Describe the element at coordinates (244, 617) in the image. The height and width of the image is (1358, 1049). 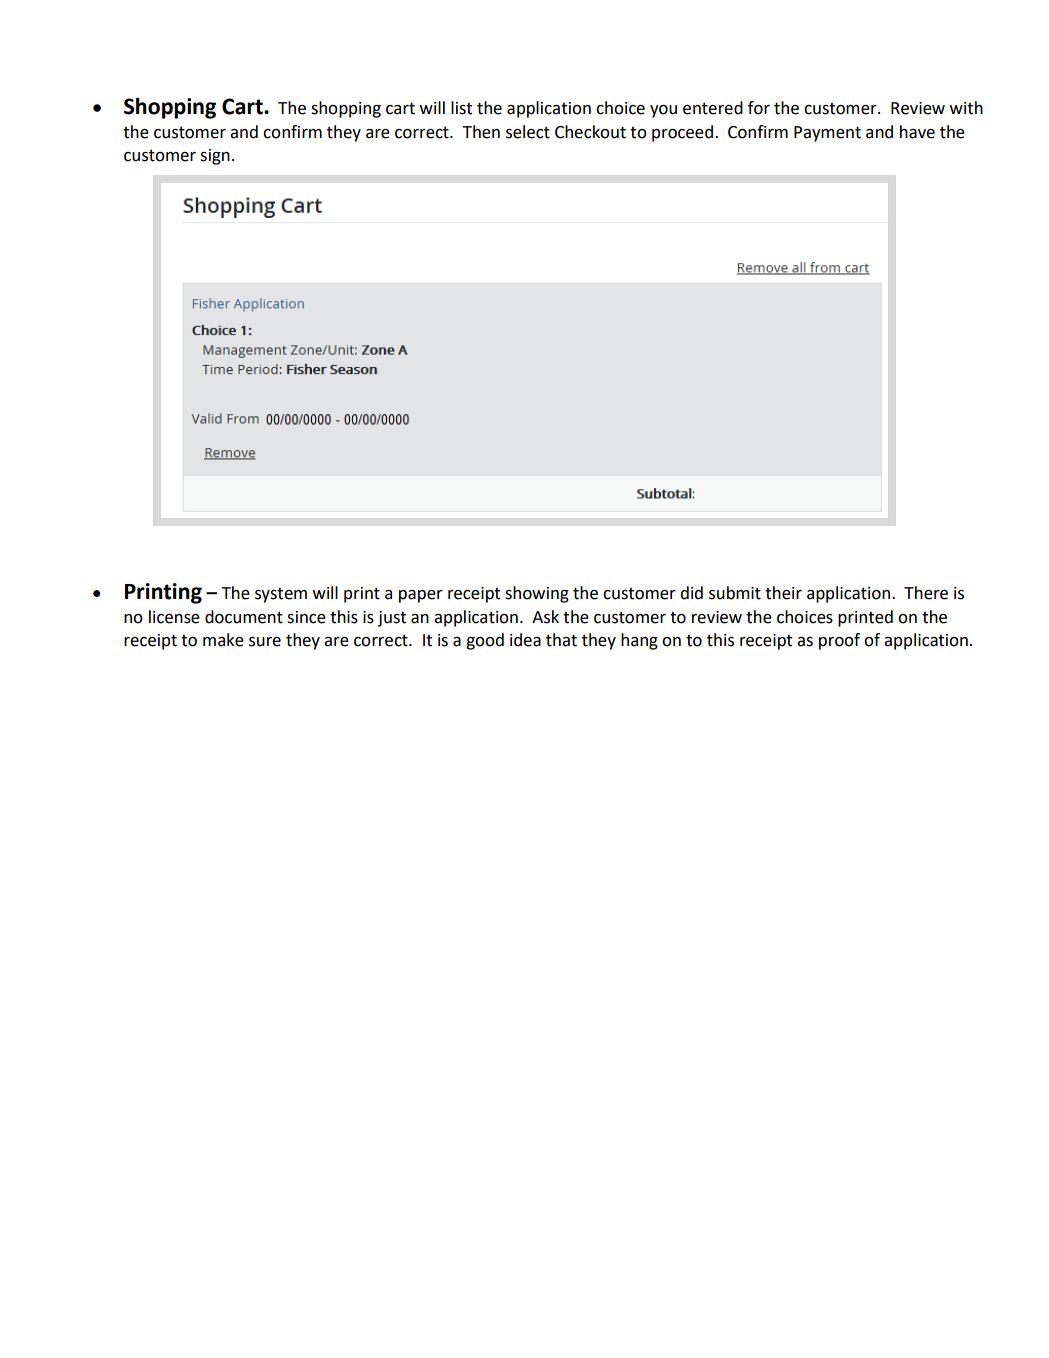
I see `document` at that location.
